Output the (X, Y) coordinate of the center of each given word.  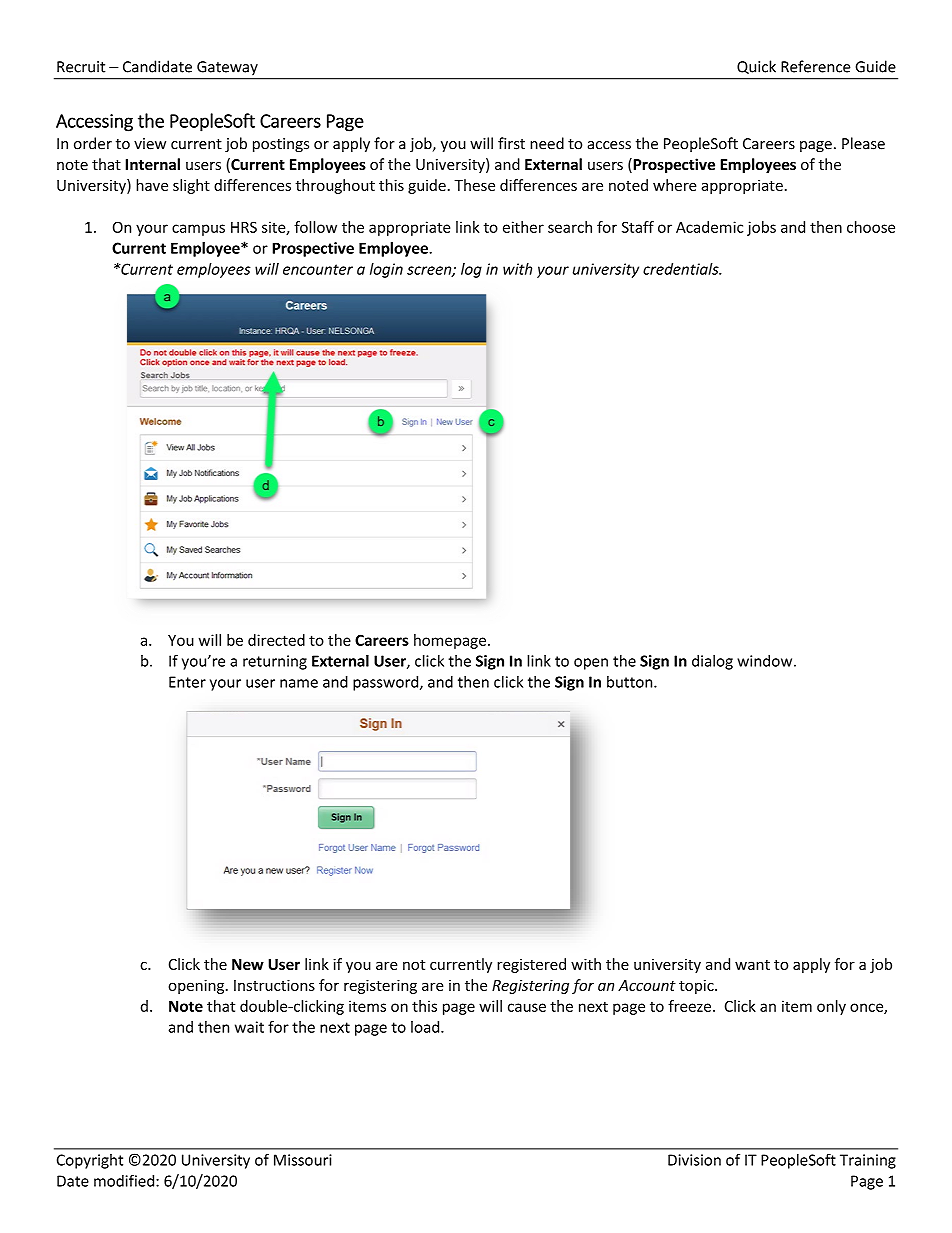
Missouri (303, 1160)
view (150, 144)
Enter (187, 682)
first (511, 143)
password (387, 683)
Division (694, 1160)
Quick (756, 67)
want (752, 965)
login (386, 270)
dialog (712, 662)
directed (276, 640)
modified (125, 1180)
